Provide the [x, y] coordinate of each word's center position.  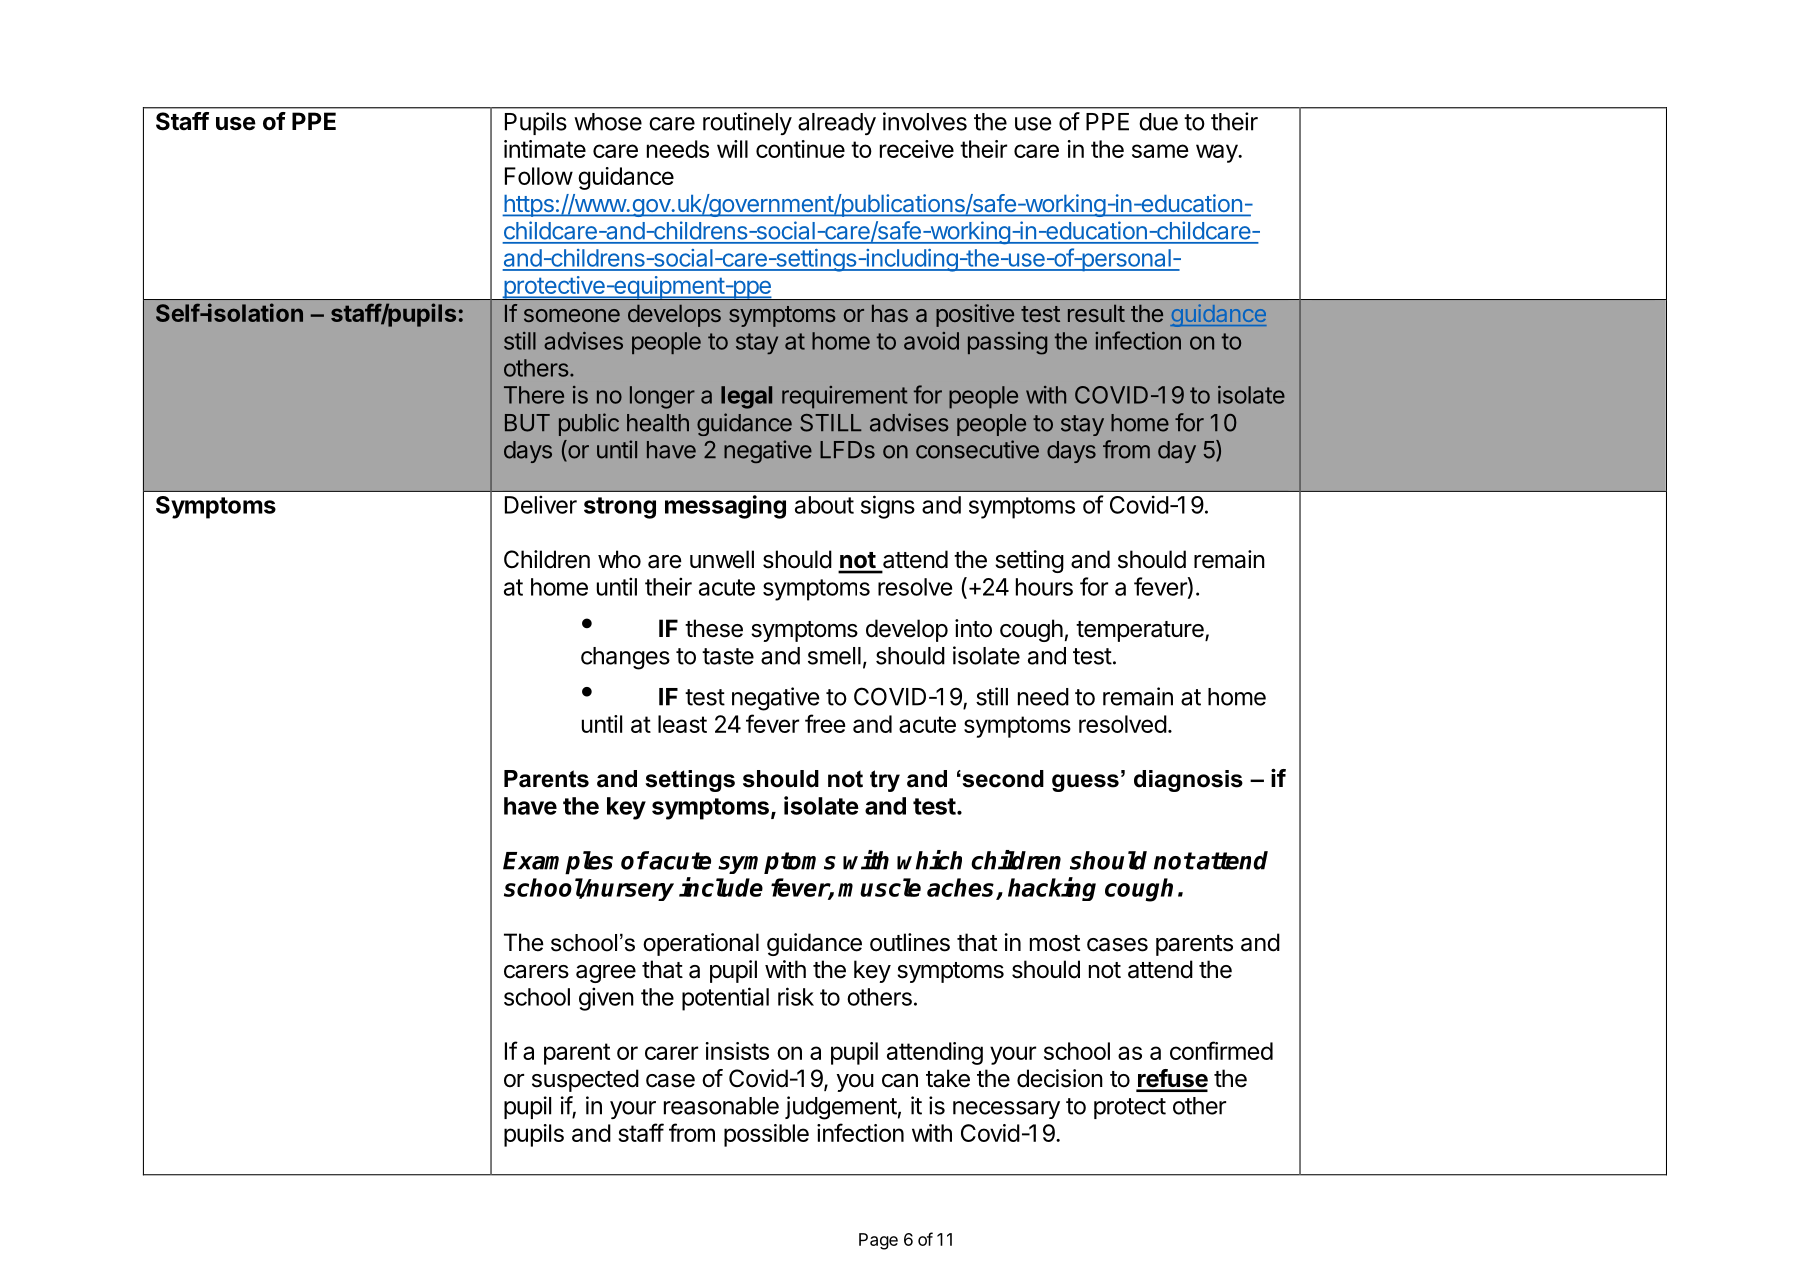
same [1160, 151]
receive [917, 149]
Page [878, 1241]
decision [1060, 1078]
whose [608, 122]
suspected [585, 1080]
